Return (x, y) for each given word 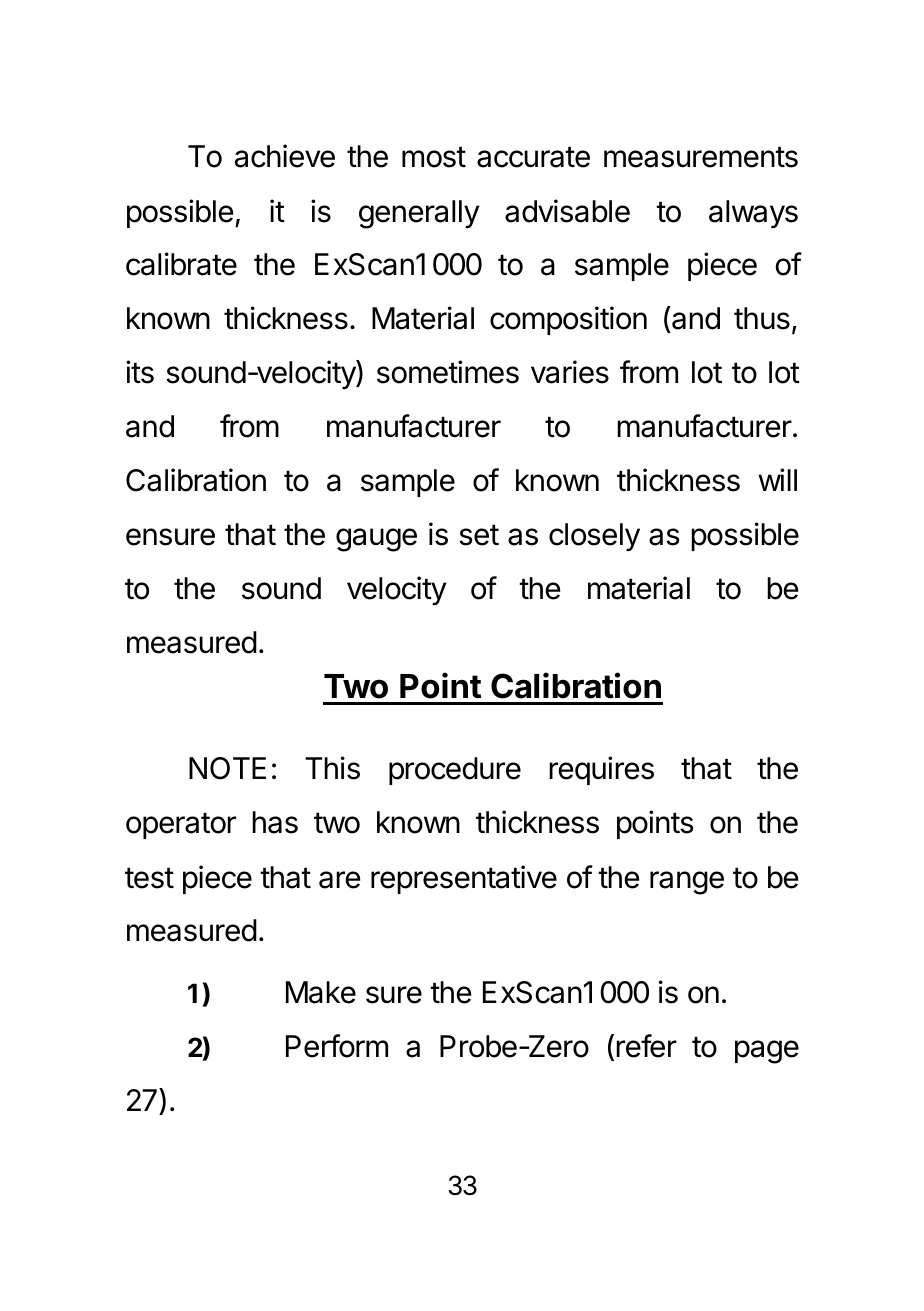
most (434, 157)
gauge (376, 540)
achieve (285, 156)
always (753, 214)
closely (594, 537)
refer (646, 1046)
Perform (337, 1046)
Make (321, 992)
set (479, 535)
